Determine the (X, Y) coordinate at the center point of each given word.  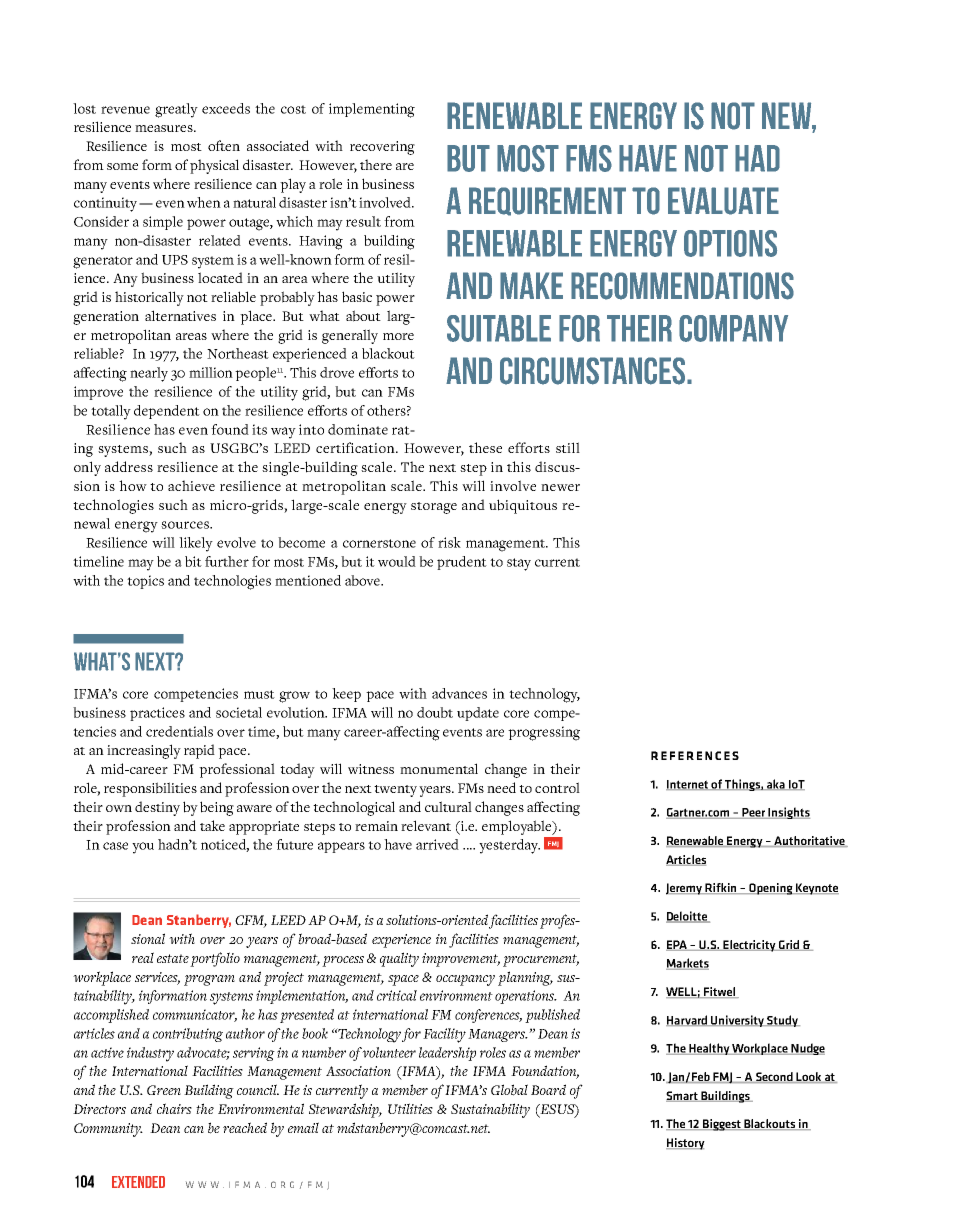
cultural (448, 806)
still (568, 447)
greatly (176, 110)
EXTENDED (138, 1182)
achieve (191, 485)
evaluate (723, 201)
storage (434, 508)
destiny (157, 808)
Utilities (410, 1108)
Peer (753, 813)
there (376, 164)
